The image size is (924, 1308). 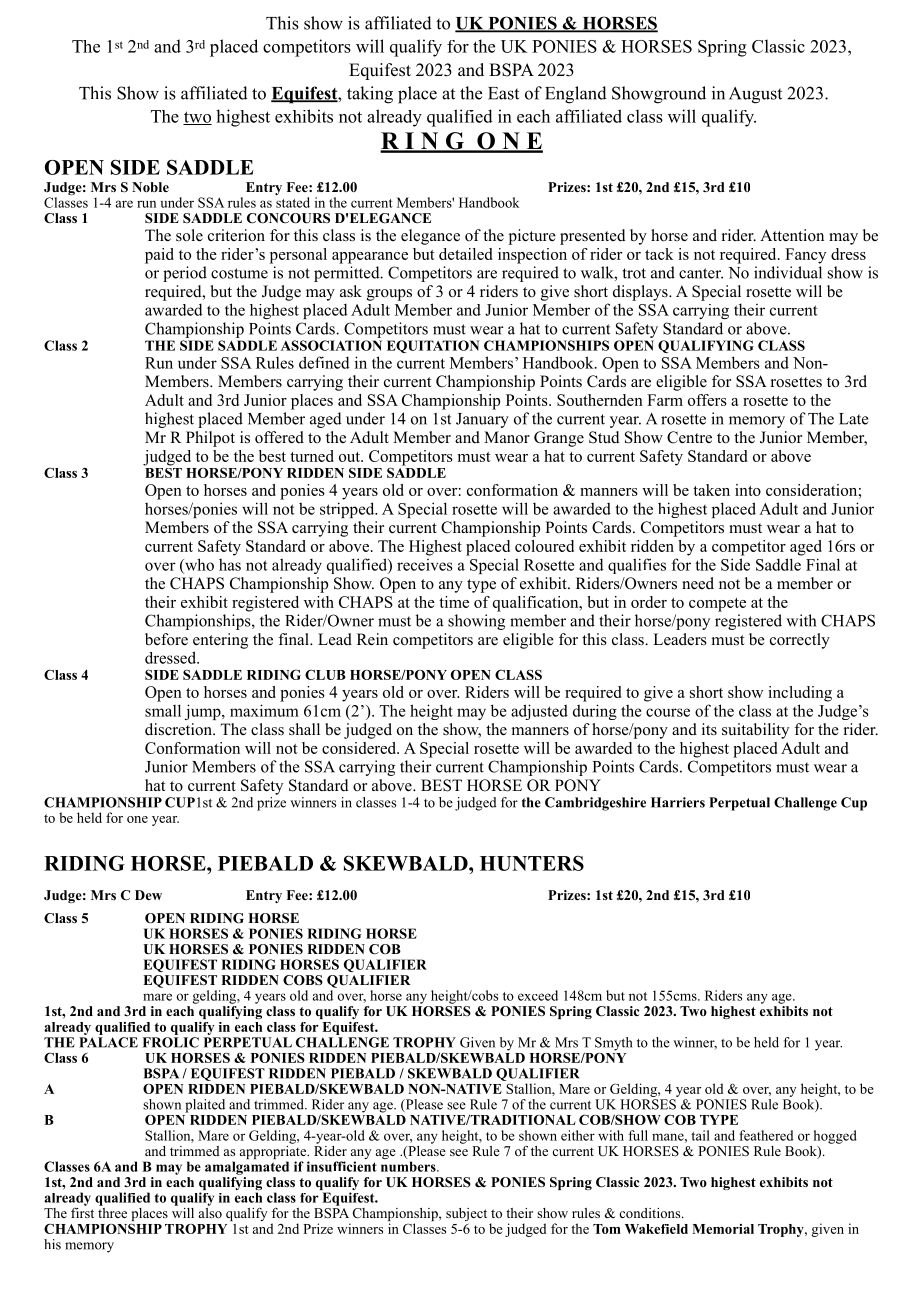 What do you see at coordinates (166, 639) in the screenshot?
I see `before` at bounding box center [166, 639].
